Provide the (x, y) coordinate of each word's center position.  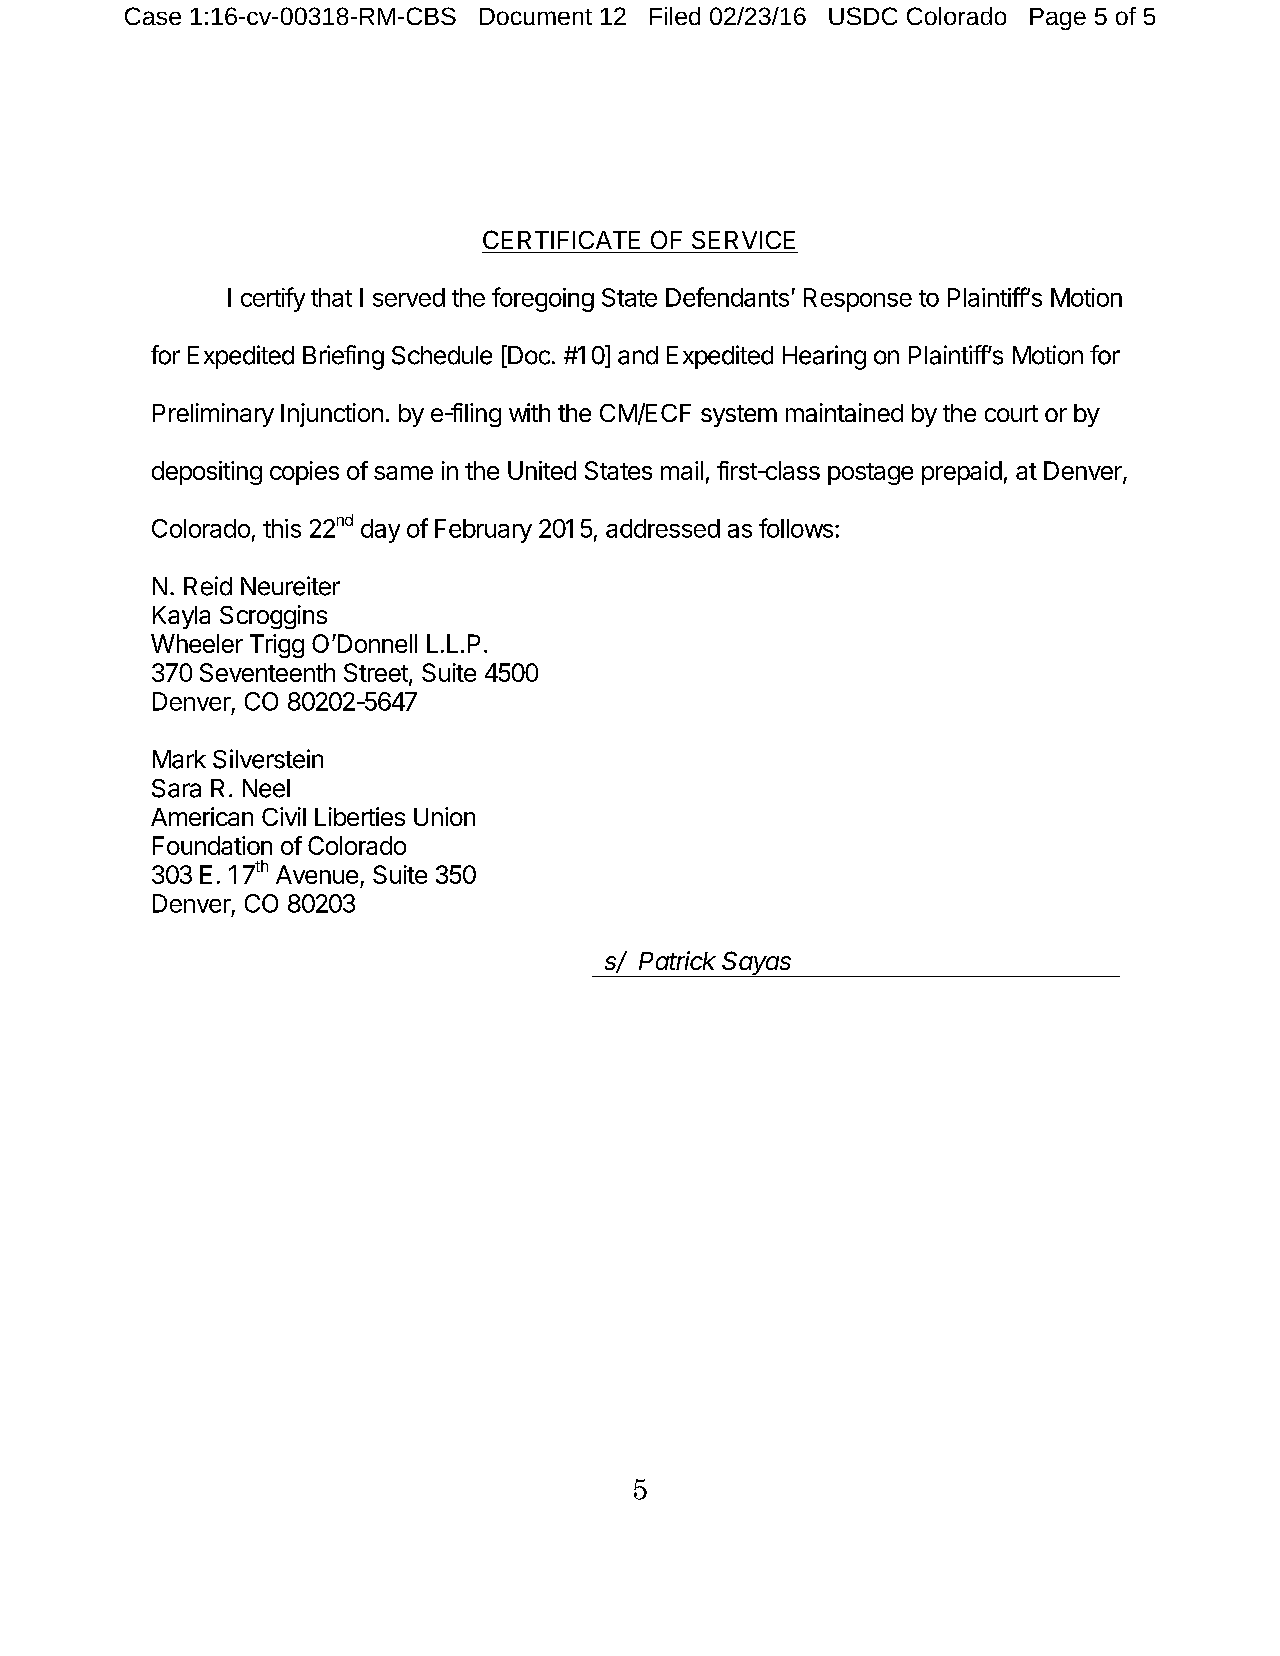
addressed (663, 528)
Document (536, 16)
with (529, 412)
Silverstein (268, 759)
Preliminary (213, 415)
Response (858, 300)
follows (796, 528)
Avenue (317, 874)
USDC (863, 16)
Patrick (677, 960)
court (1011, 413)
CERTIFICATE (561, 239)
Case (153, 16)
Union (444, 816)
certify (273, 299)
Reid (208, 586)
